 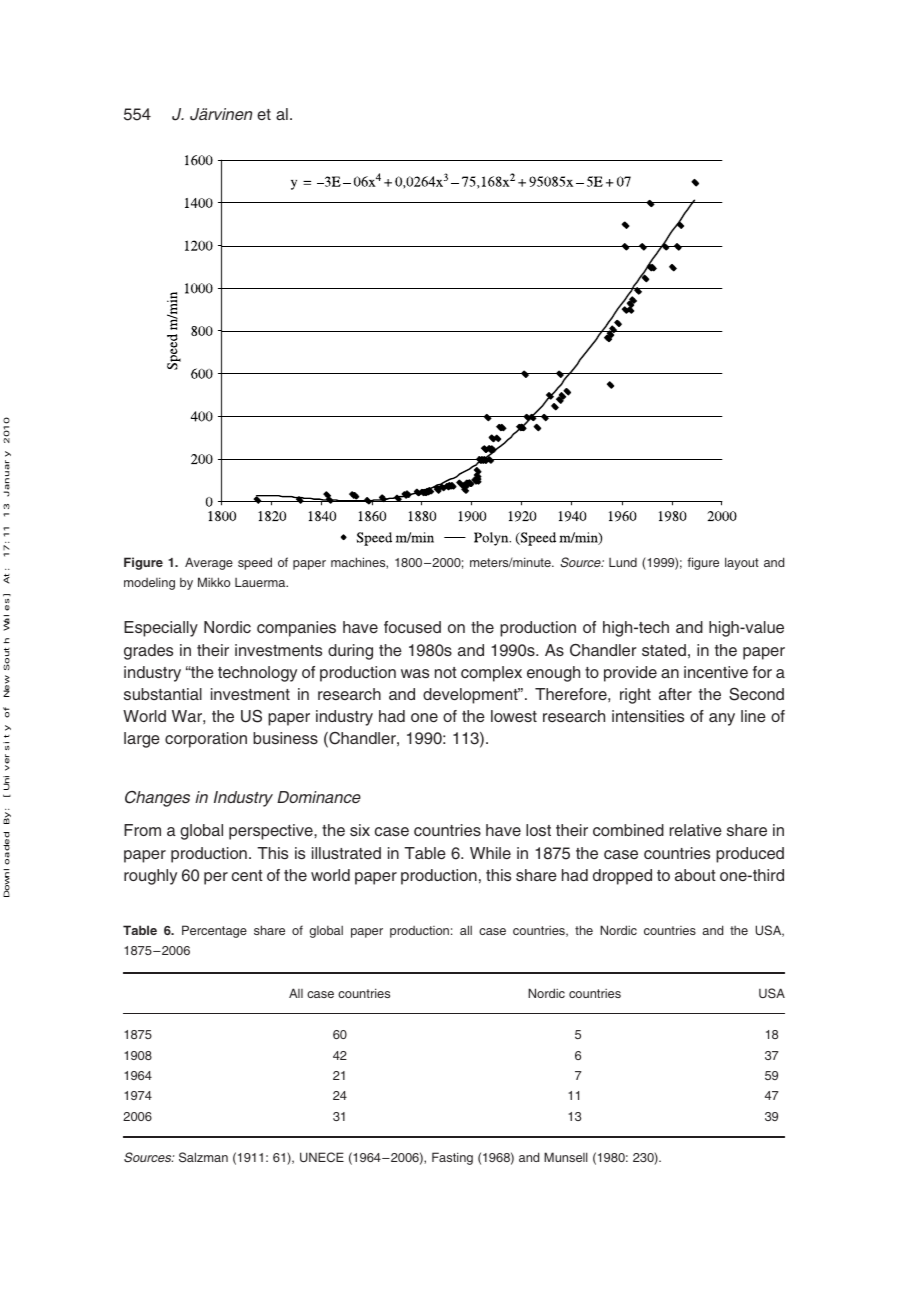 I want to click on While, so click(x=490, y=853).
